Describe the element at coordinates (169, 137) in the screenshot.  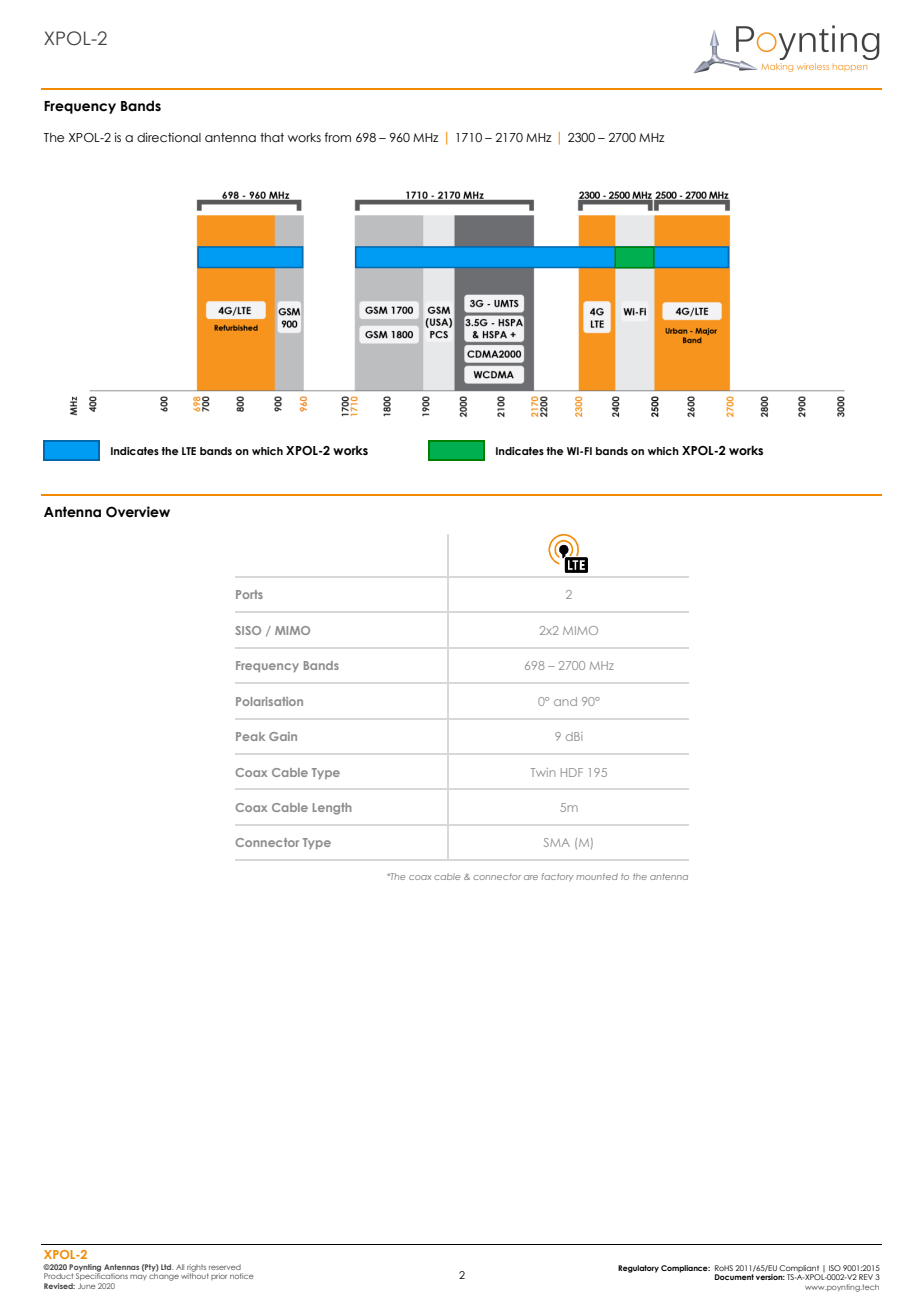
I see `directional` at that location.
